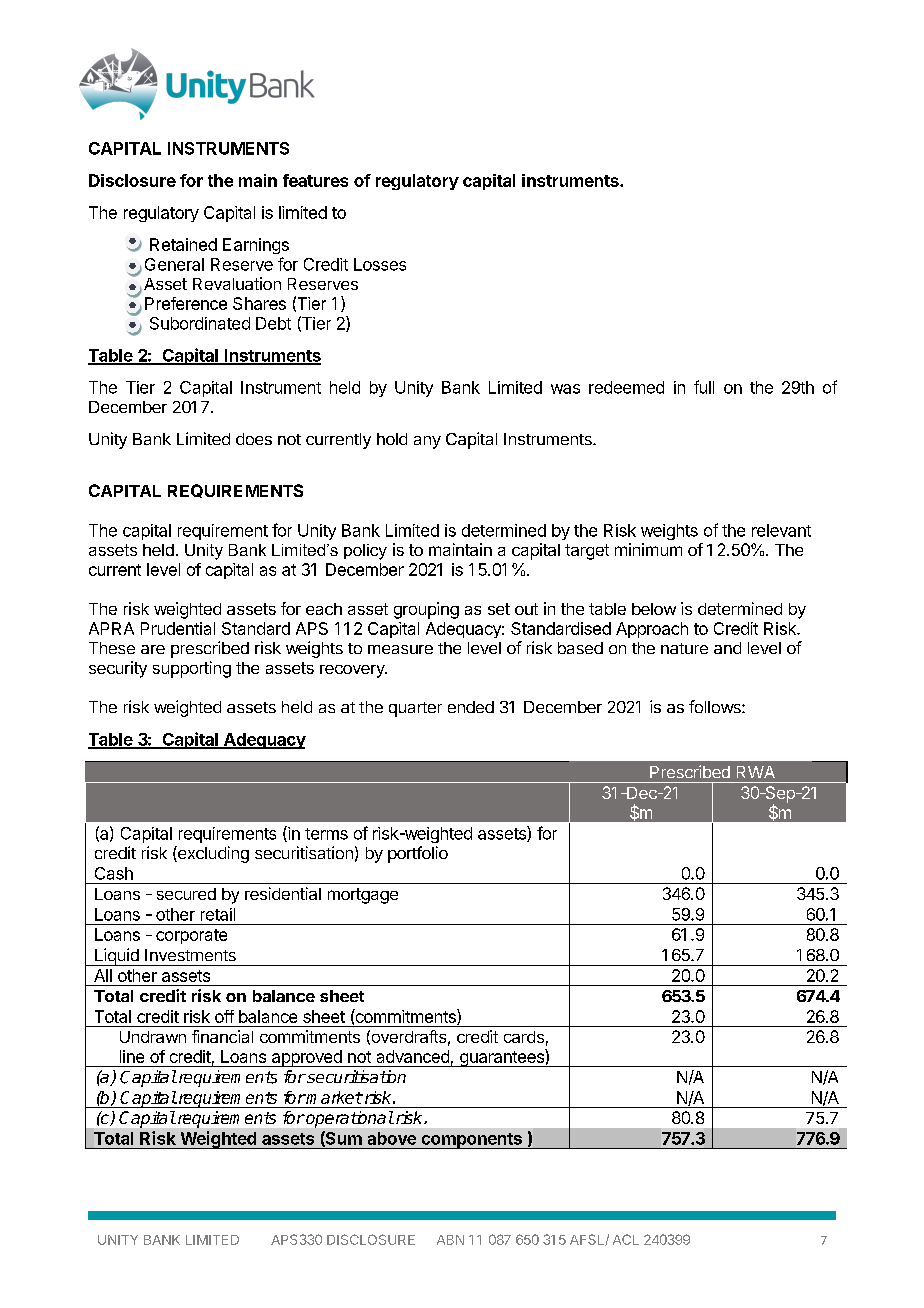 Image resolution: width=924 pixels, height=1308 pixels. What do you see at coordinates (380, 264) in the page?
I see `Losses` at bounding box center [380, 264].
